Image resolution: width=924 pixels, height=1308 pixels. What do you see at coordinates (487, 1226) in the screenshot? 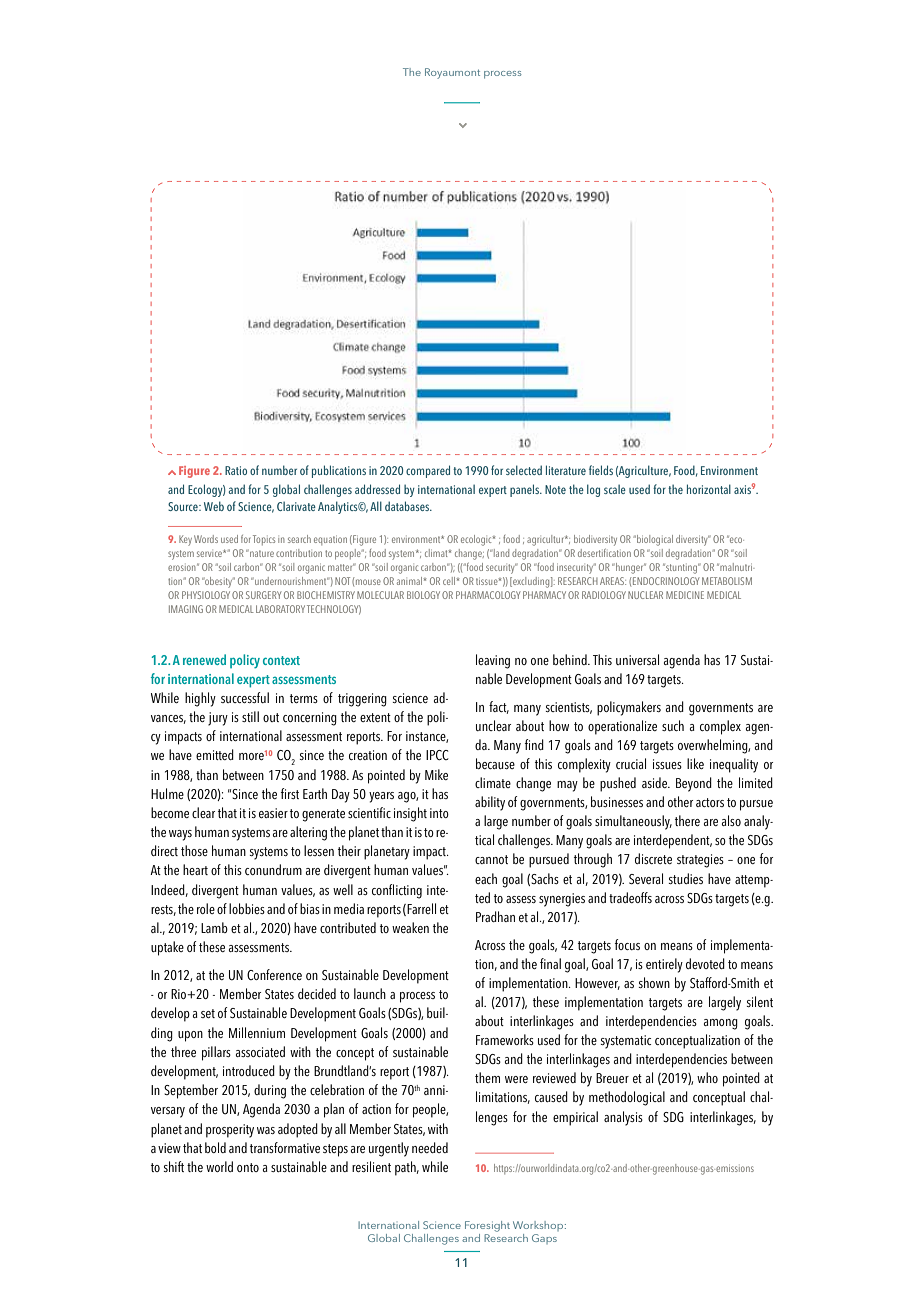
I see `Foresight` at bounding box center [487, 1226].
